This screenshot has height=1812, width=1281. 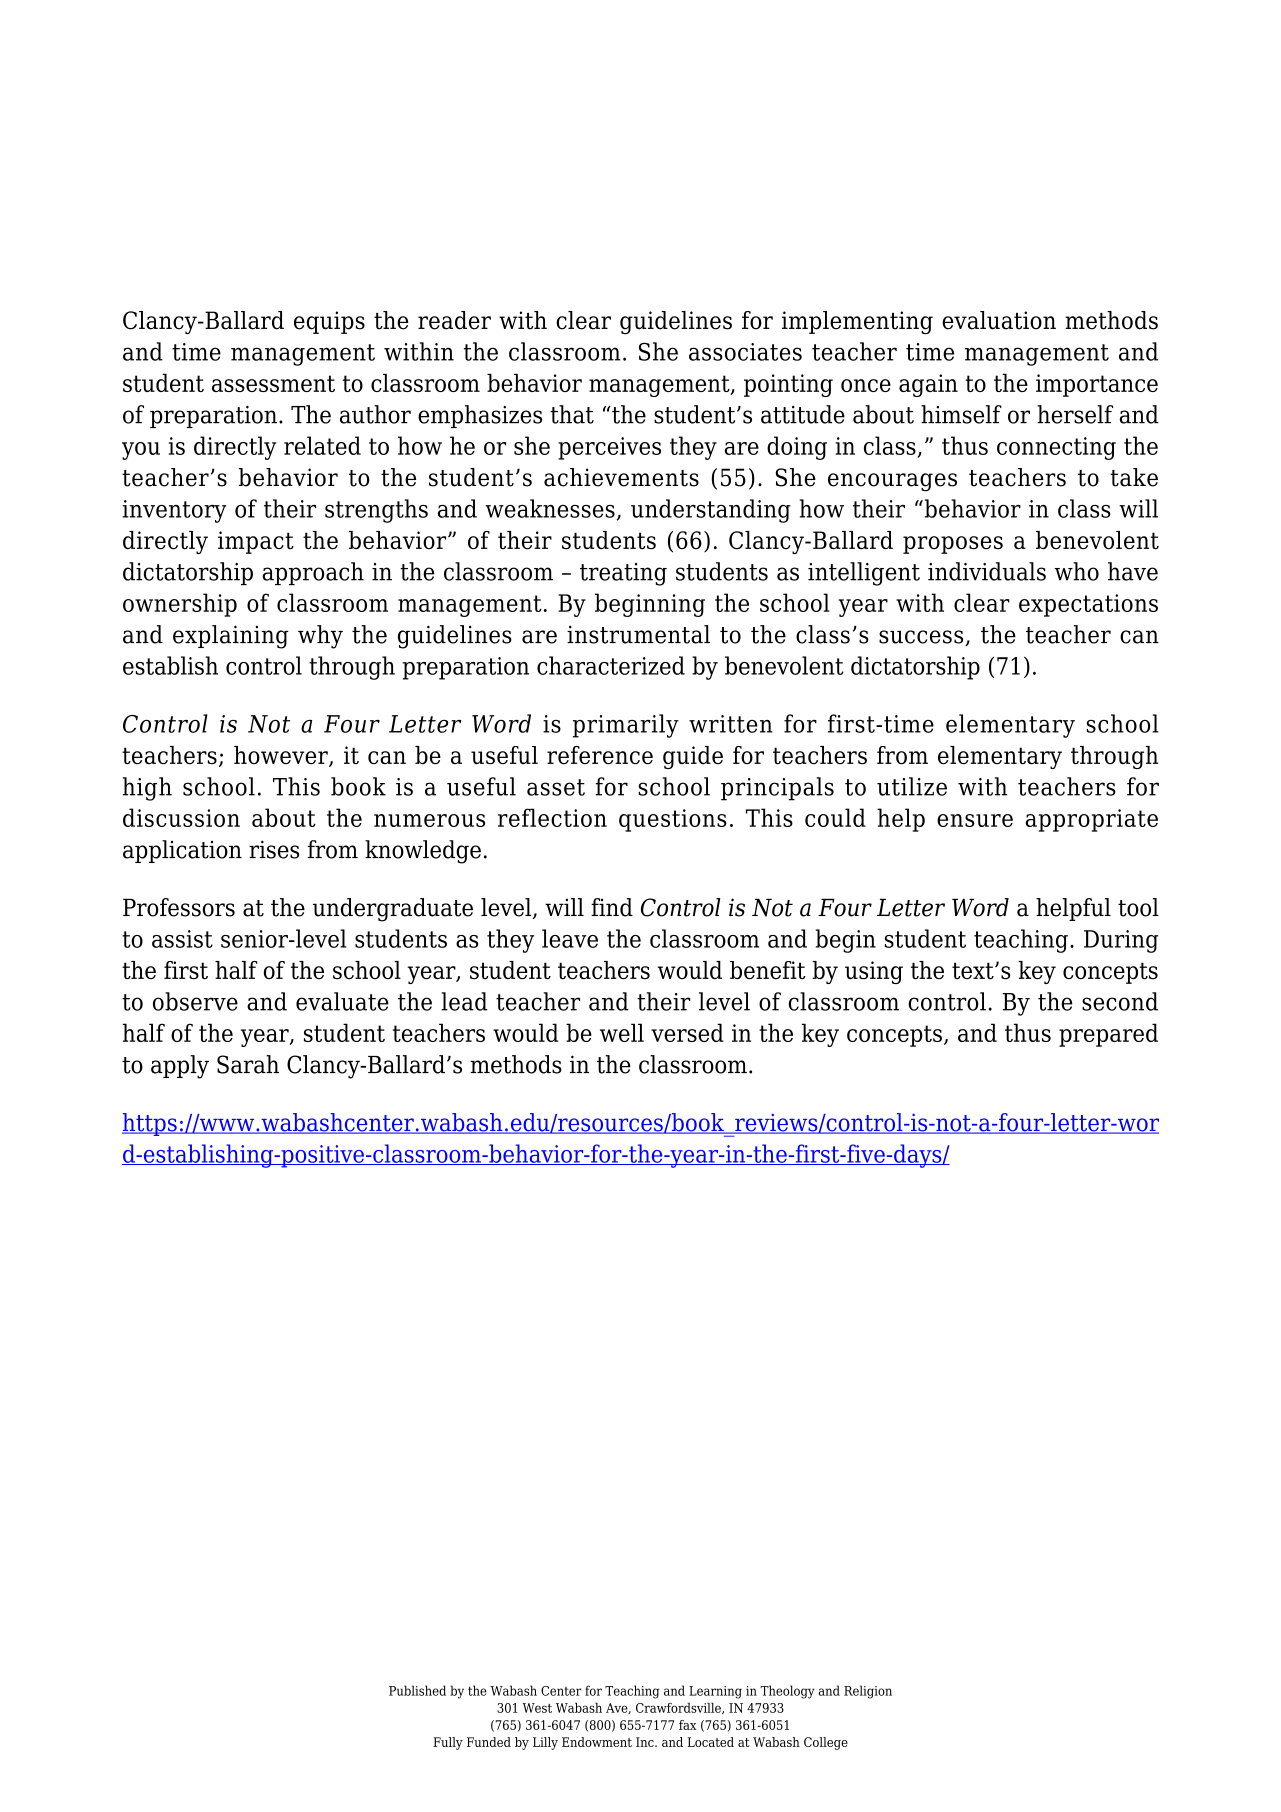 What do you see at coordinates (572, 414) in the screenshot?
I see `that` at bounding box center [572, 414].
